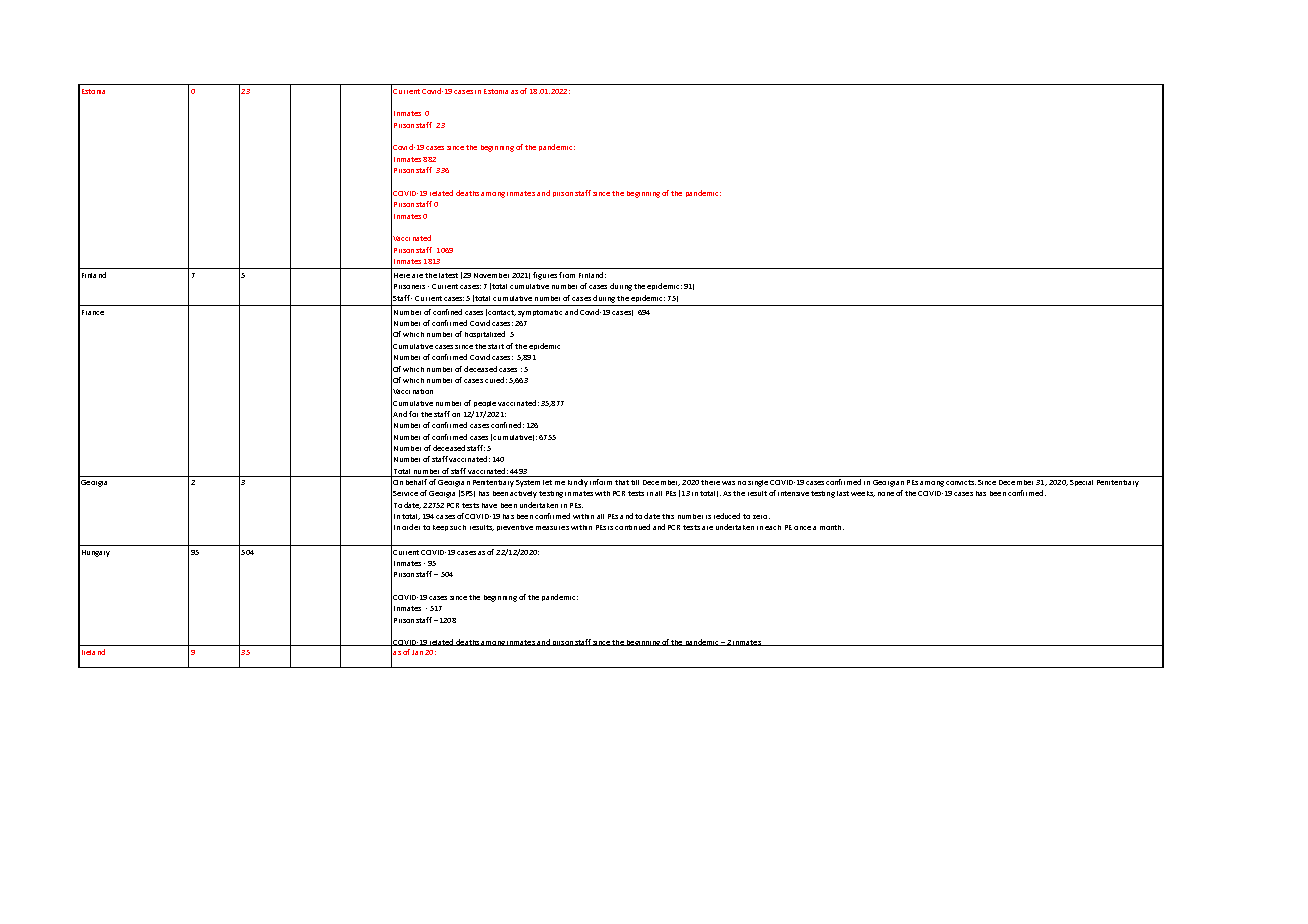 The height and width of the screenshot is (924, 1308). I want to click on figures, so click(545, 276).
